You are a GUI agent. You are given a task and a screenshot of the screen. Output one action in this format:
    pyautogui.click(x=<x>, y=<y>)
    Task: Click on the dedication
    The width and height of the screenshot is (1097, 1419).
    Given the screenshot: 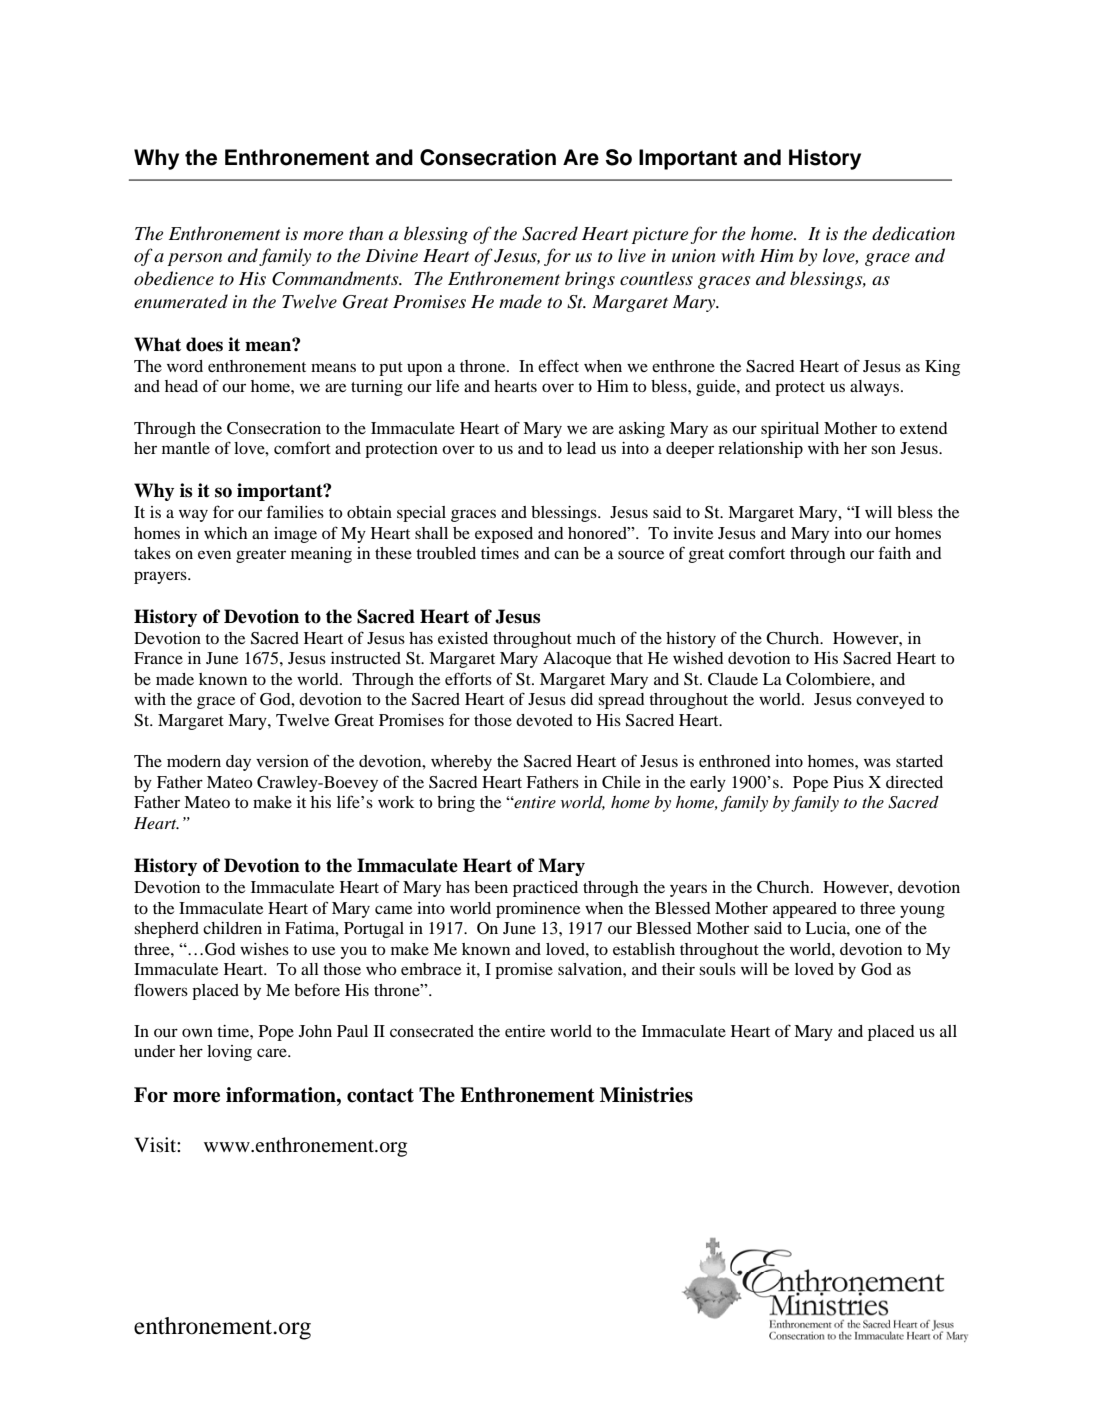 What is the action you would take?
    pyautogui.click(x=913, y=233)
